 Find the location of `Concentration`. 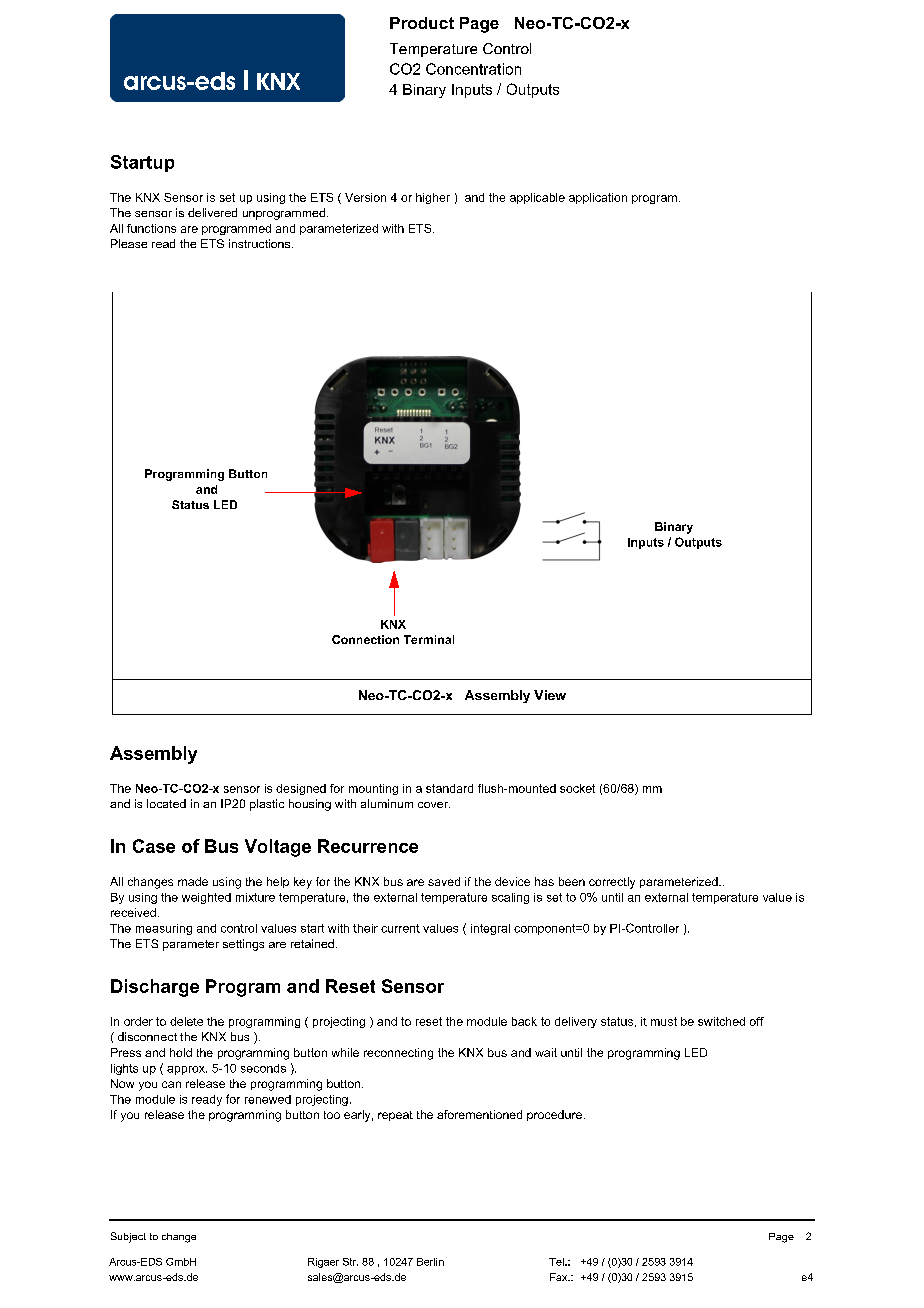

Concentration is located at coordinates (473, 69).
